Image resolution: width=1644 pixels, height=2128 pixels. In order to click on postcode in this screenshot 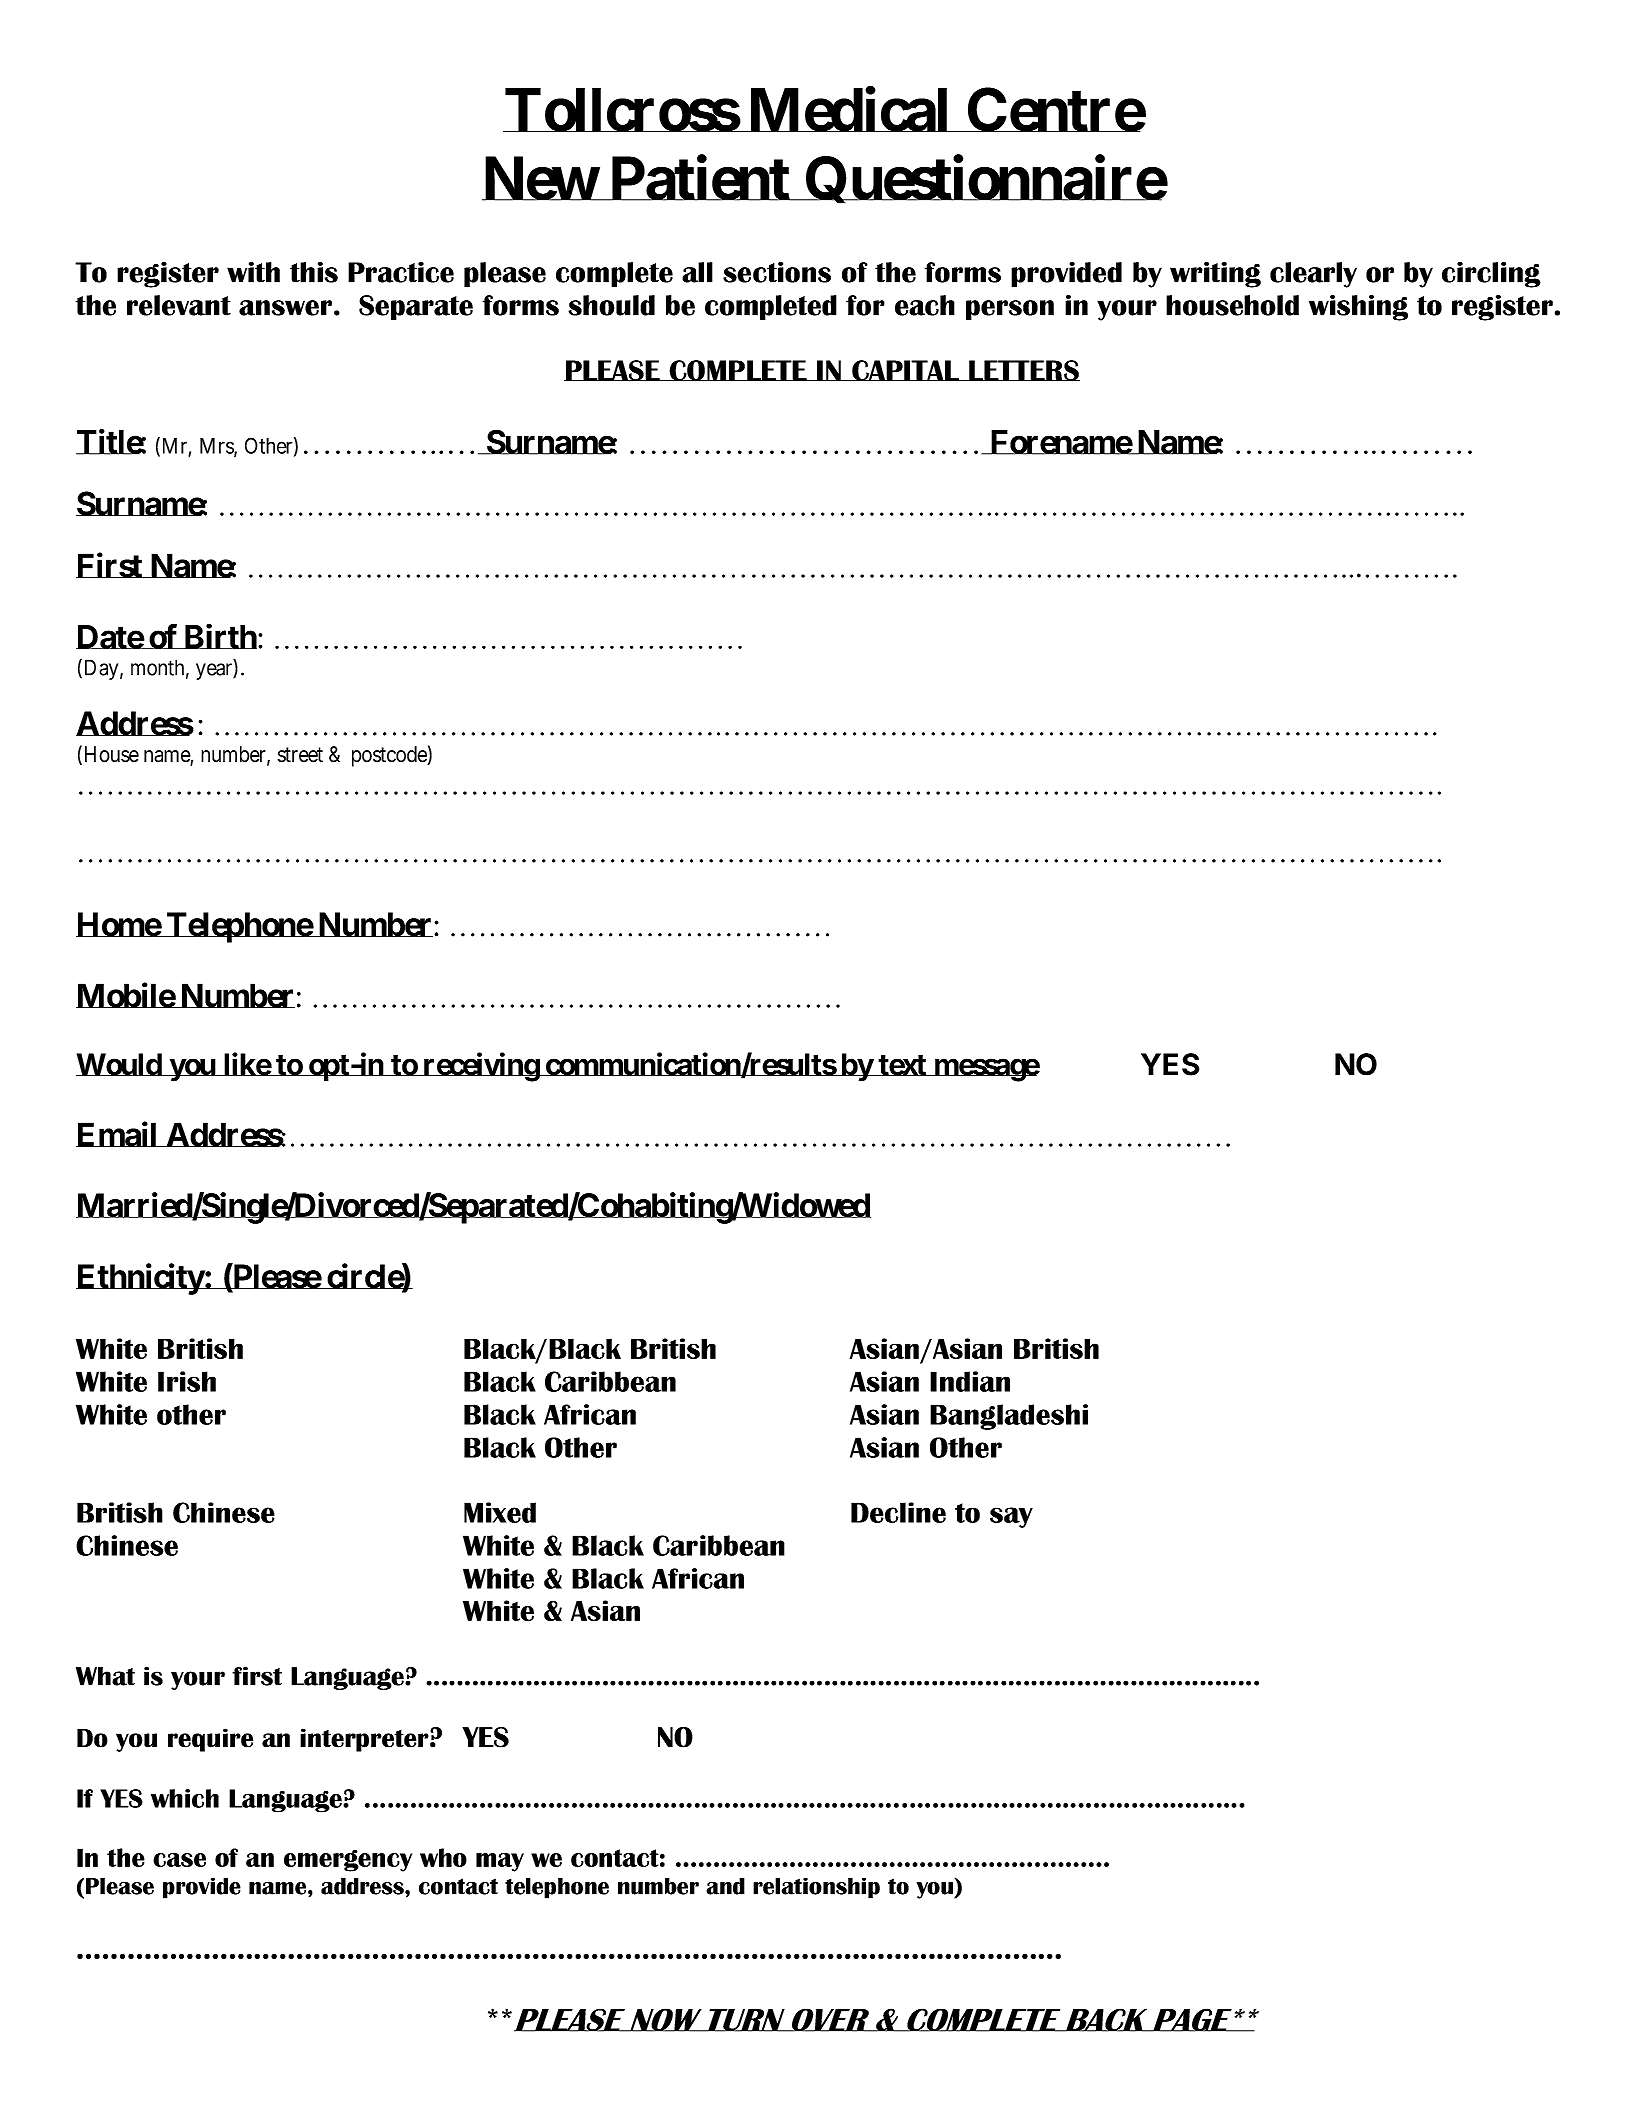, I will do `click(390, 756)`.
